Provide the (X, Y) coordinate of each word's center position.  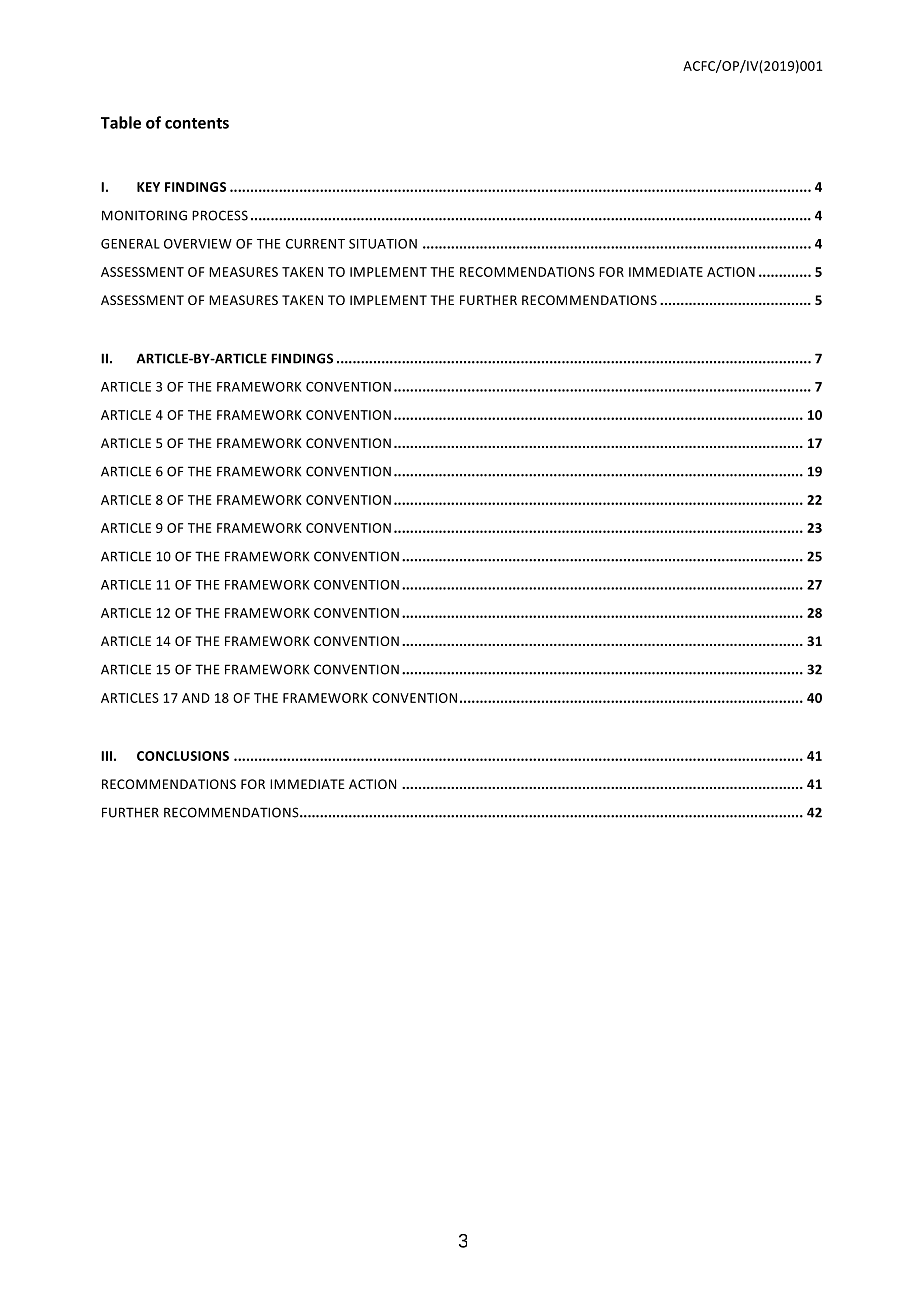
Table (121, 122)
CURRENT (315, 244)
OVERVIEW (198, 244)
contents (197, 123)
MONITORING (144, 215)
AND (196, 698)
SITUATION (383, 244)
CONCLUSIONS (183, 756)
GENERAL (130, 244)
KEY (148, 187)
